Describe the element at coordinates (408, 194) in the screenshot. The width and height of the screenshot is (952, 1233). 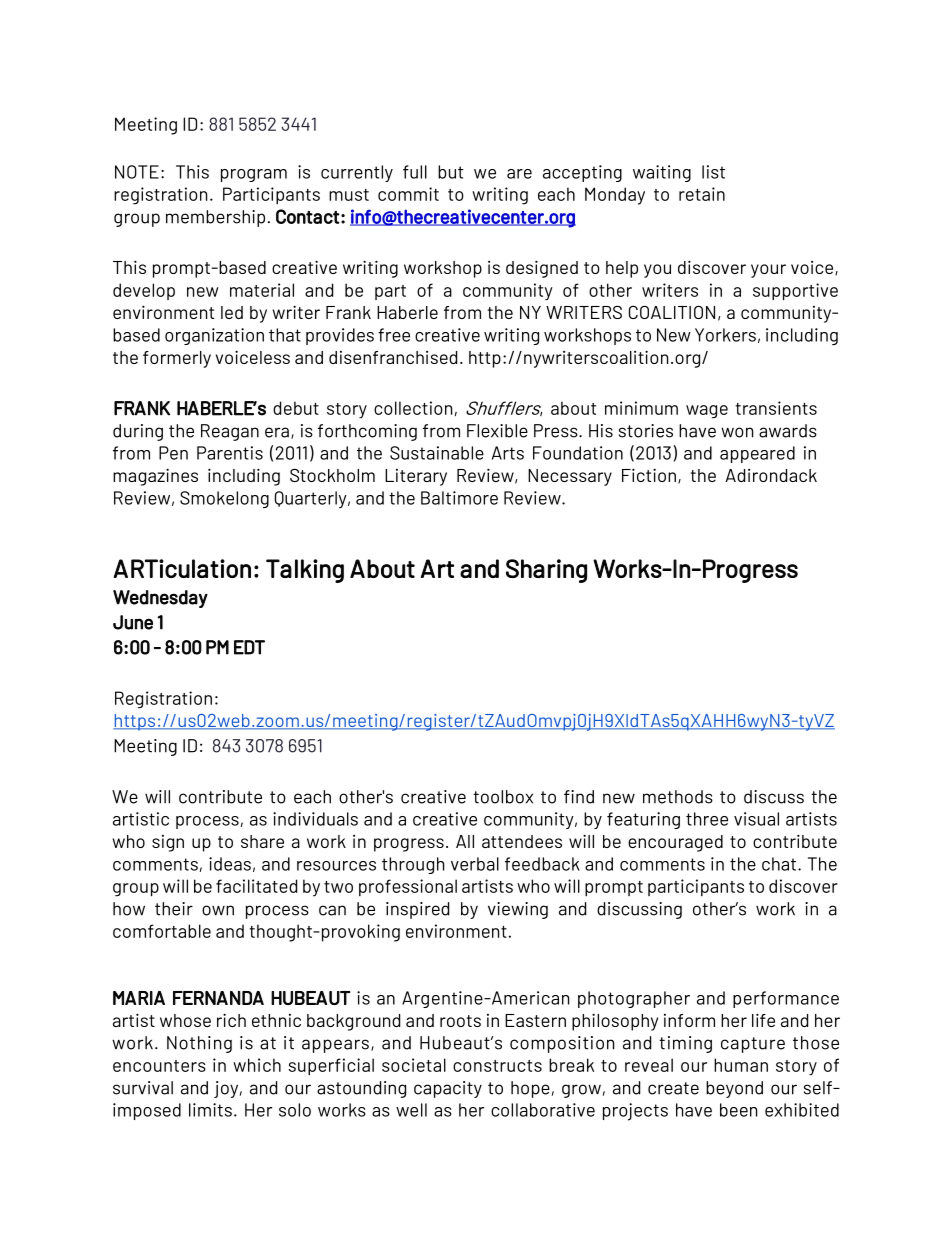
I see `commit` at that location.
